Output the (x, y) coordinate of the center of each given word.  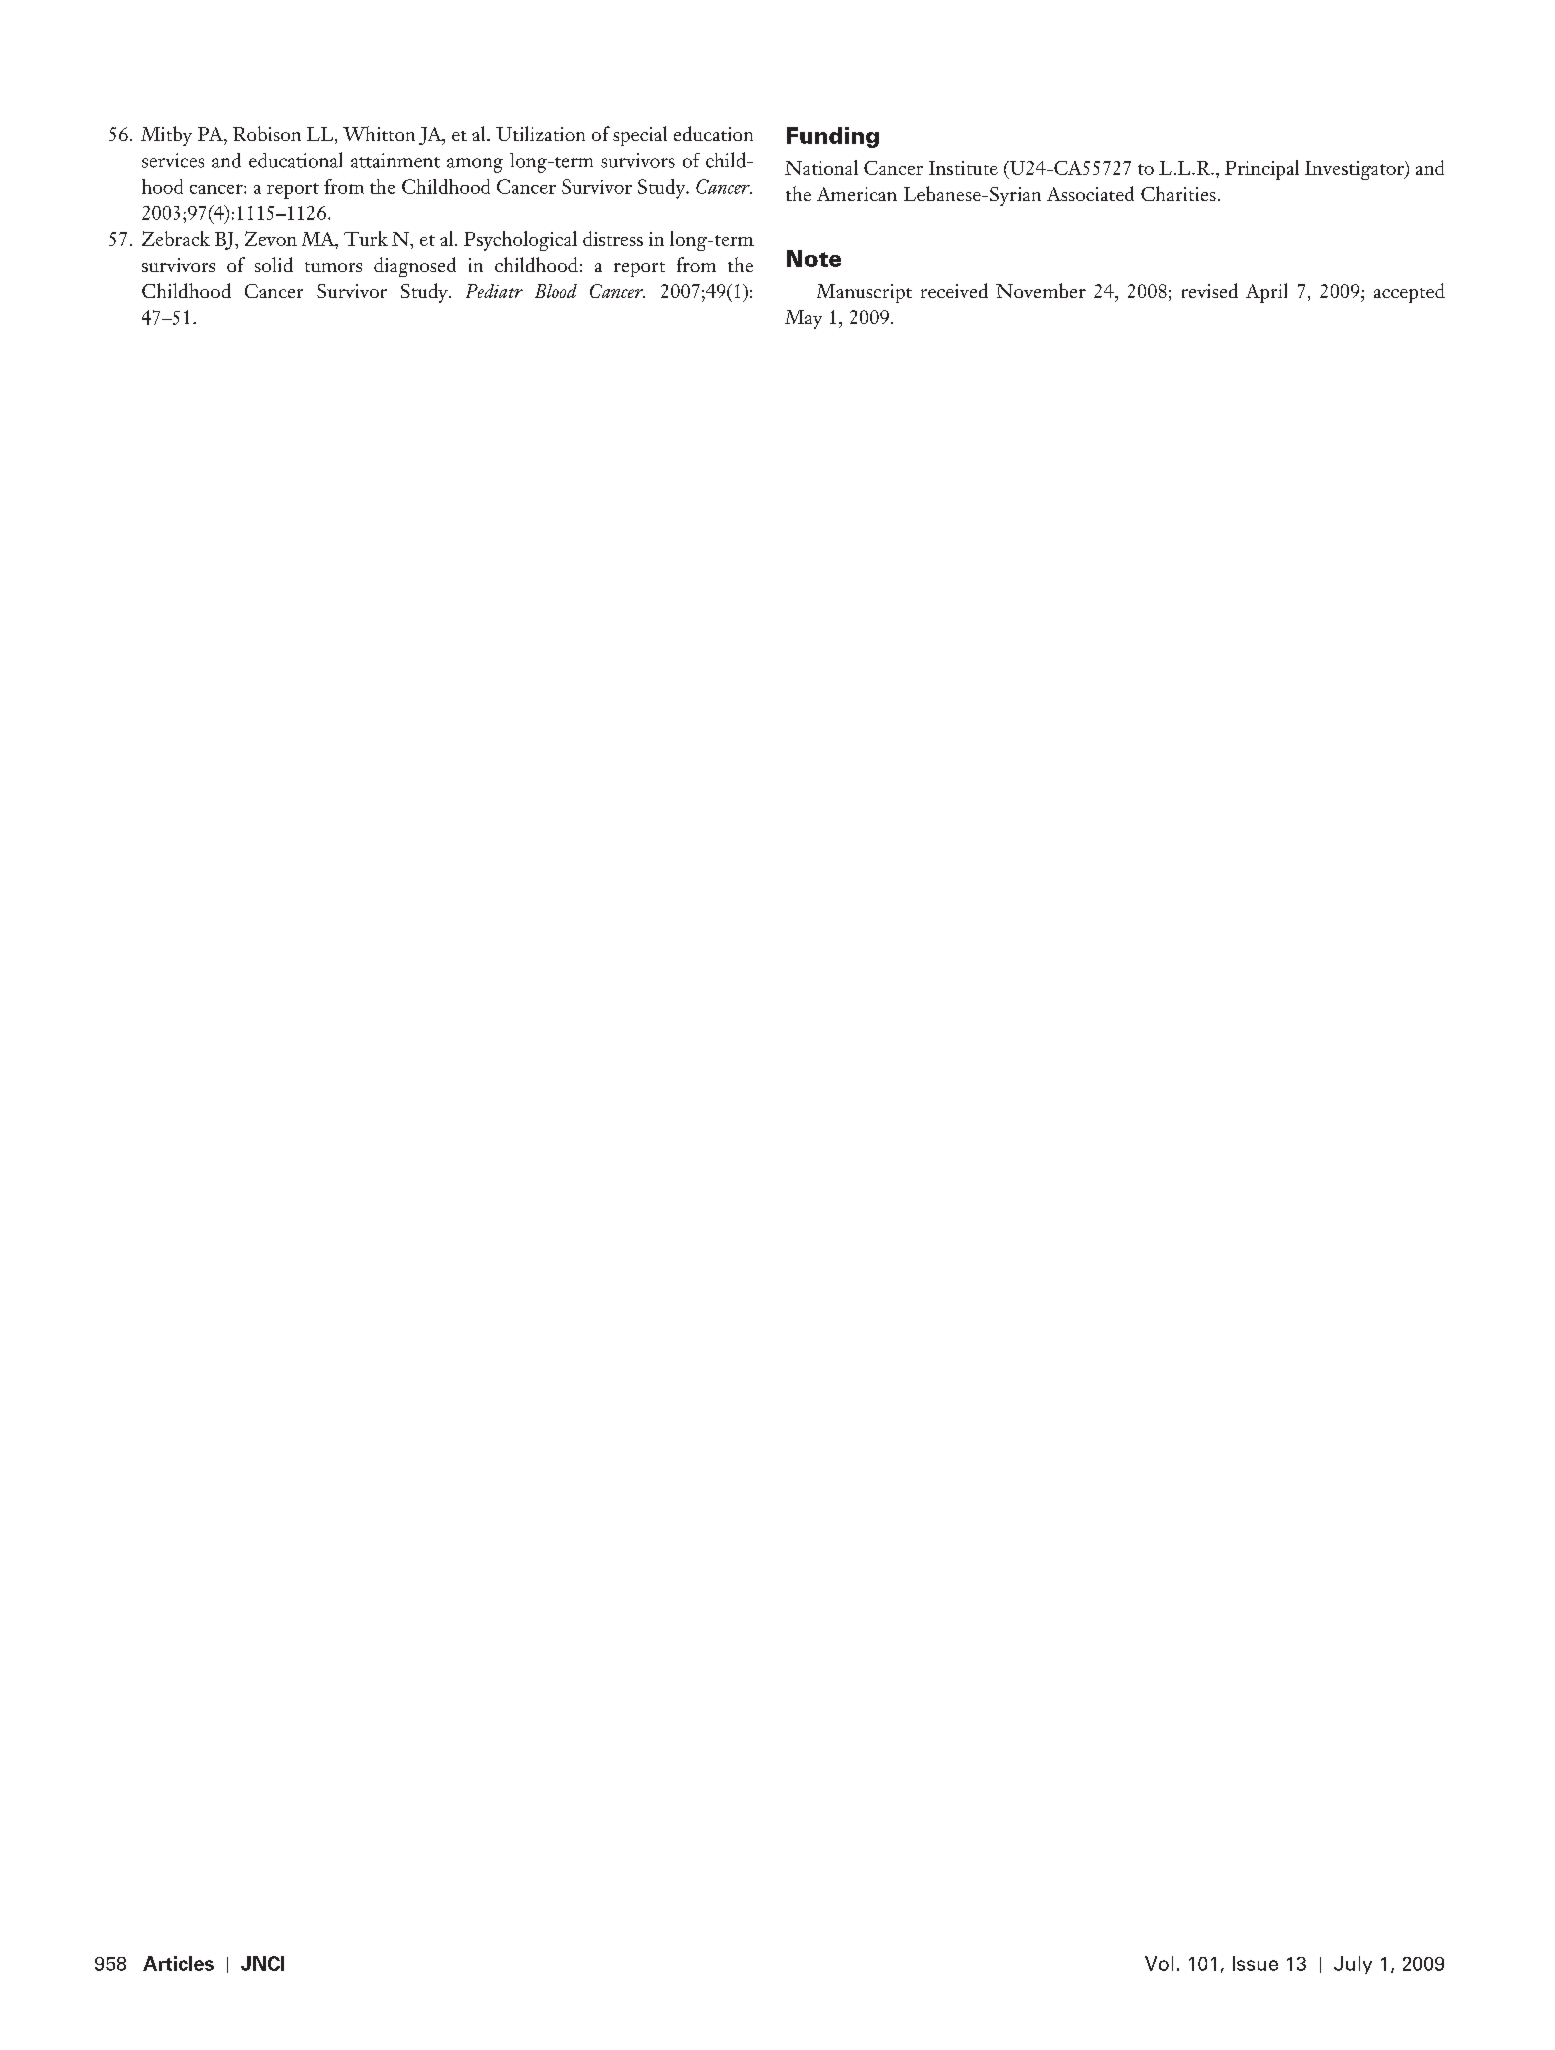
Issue (1255, 1963)
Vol (1159, 1963)
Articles (178, 1963)
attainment (395, 160)
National (821, 167)
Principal (1262, 170)
